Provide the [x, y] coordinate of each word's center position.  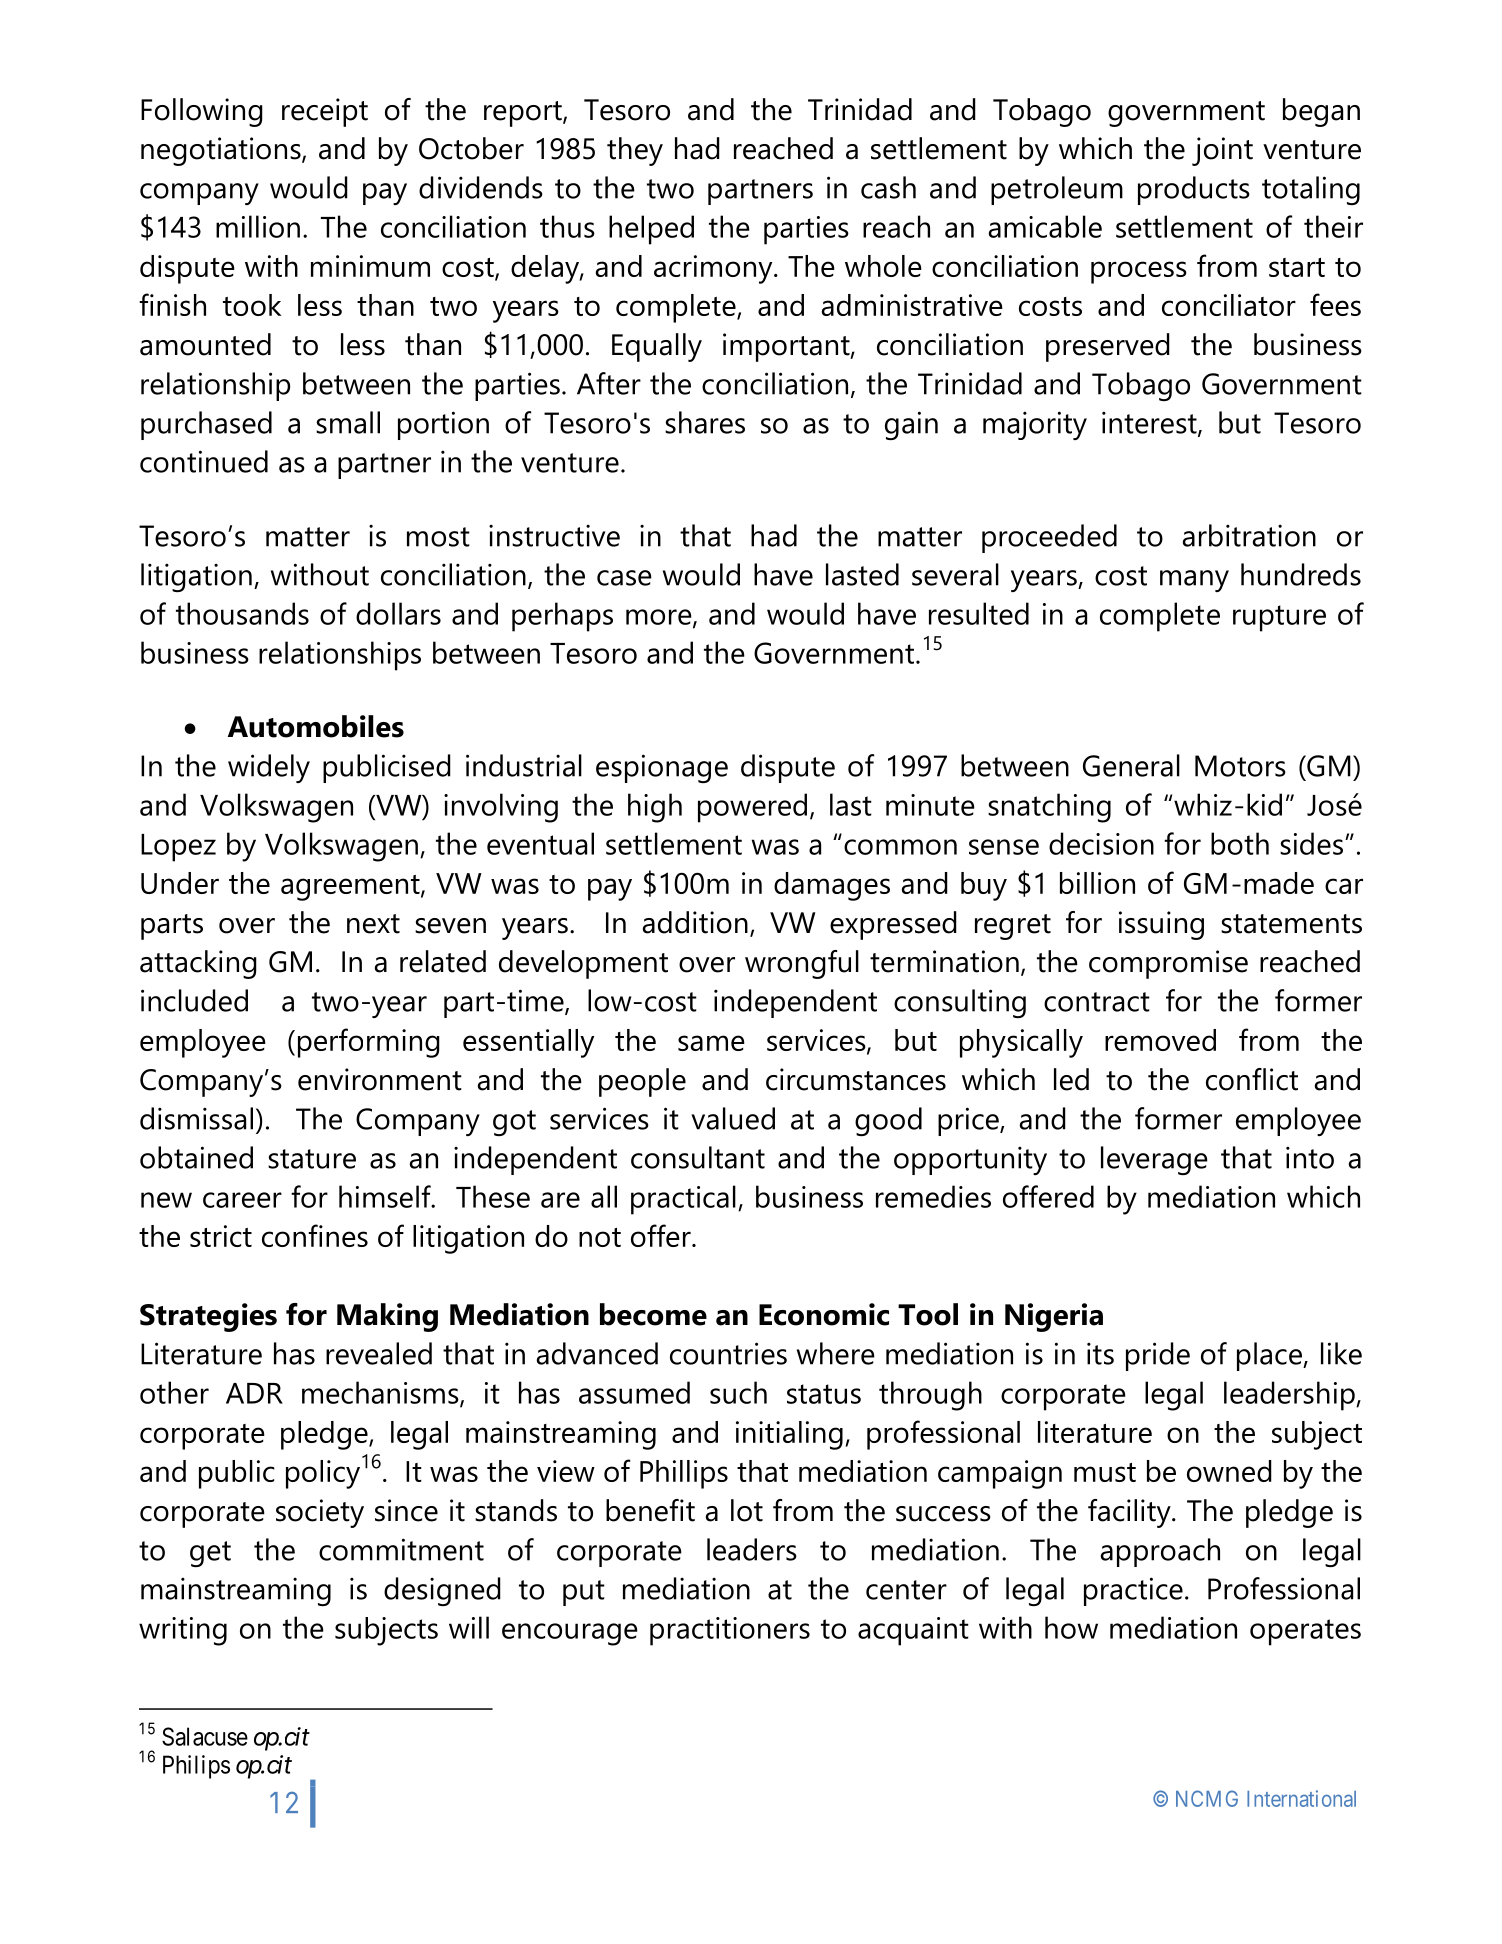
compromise [1168, 964]
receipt [325, 112]
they [635, 151]
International [1301, 1798]
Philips [196, 1767]
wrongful [802, 964]
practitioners [730, 1631]
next [373, 924]
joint [1222, 151]
